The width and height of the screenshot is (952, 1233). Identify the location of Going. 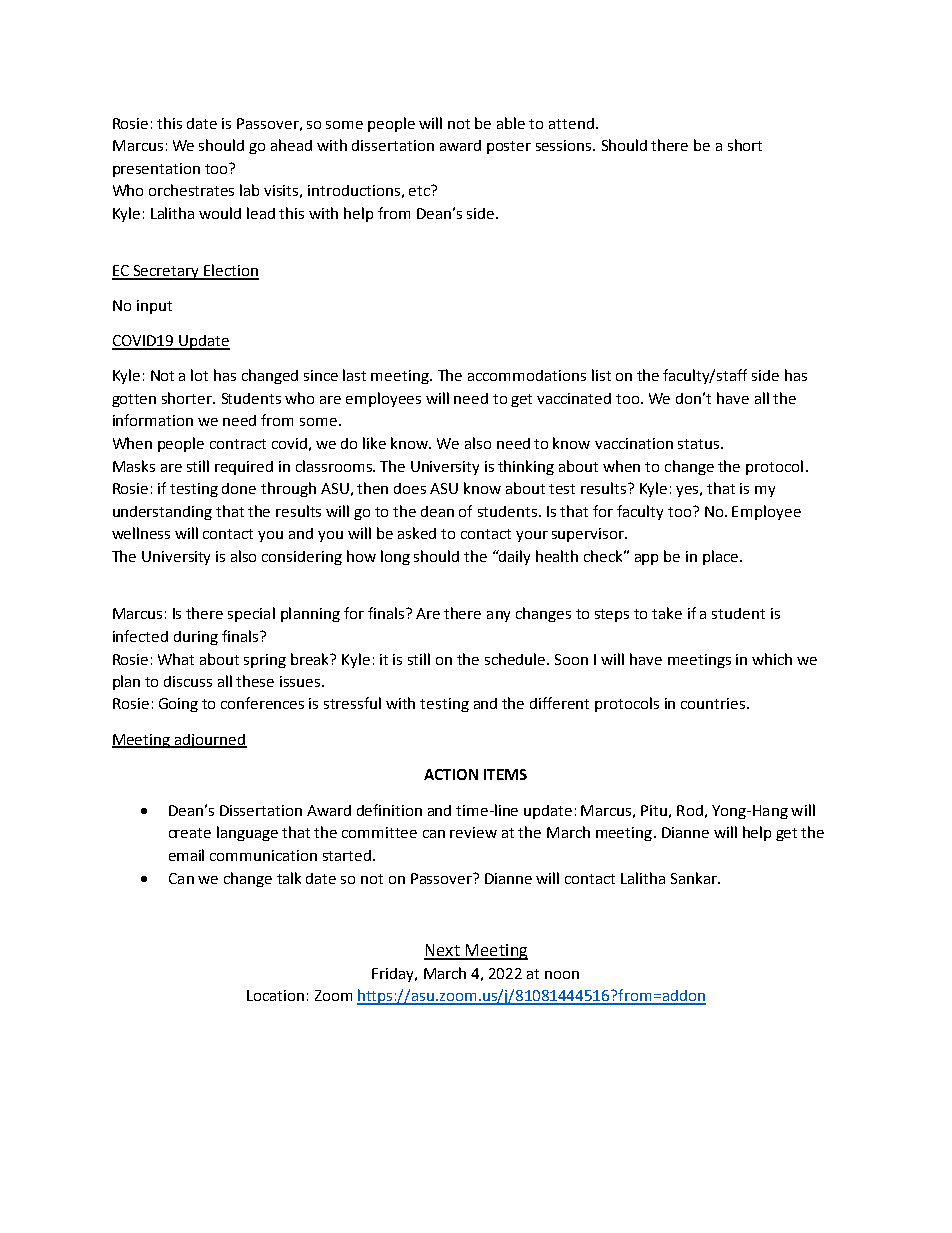
(178, 705).
